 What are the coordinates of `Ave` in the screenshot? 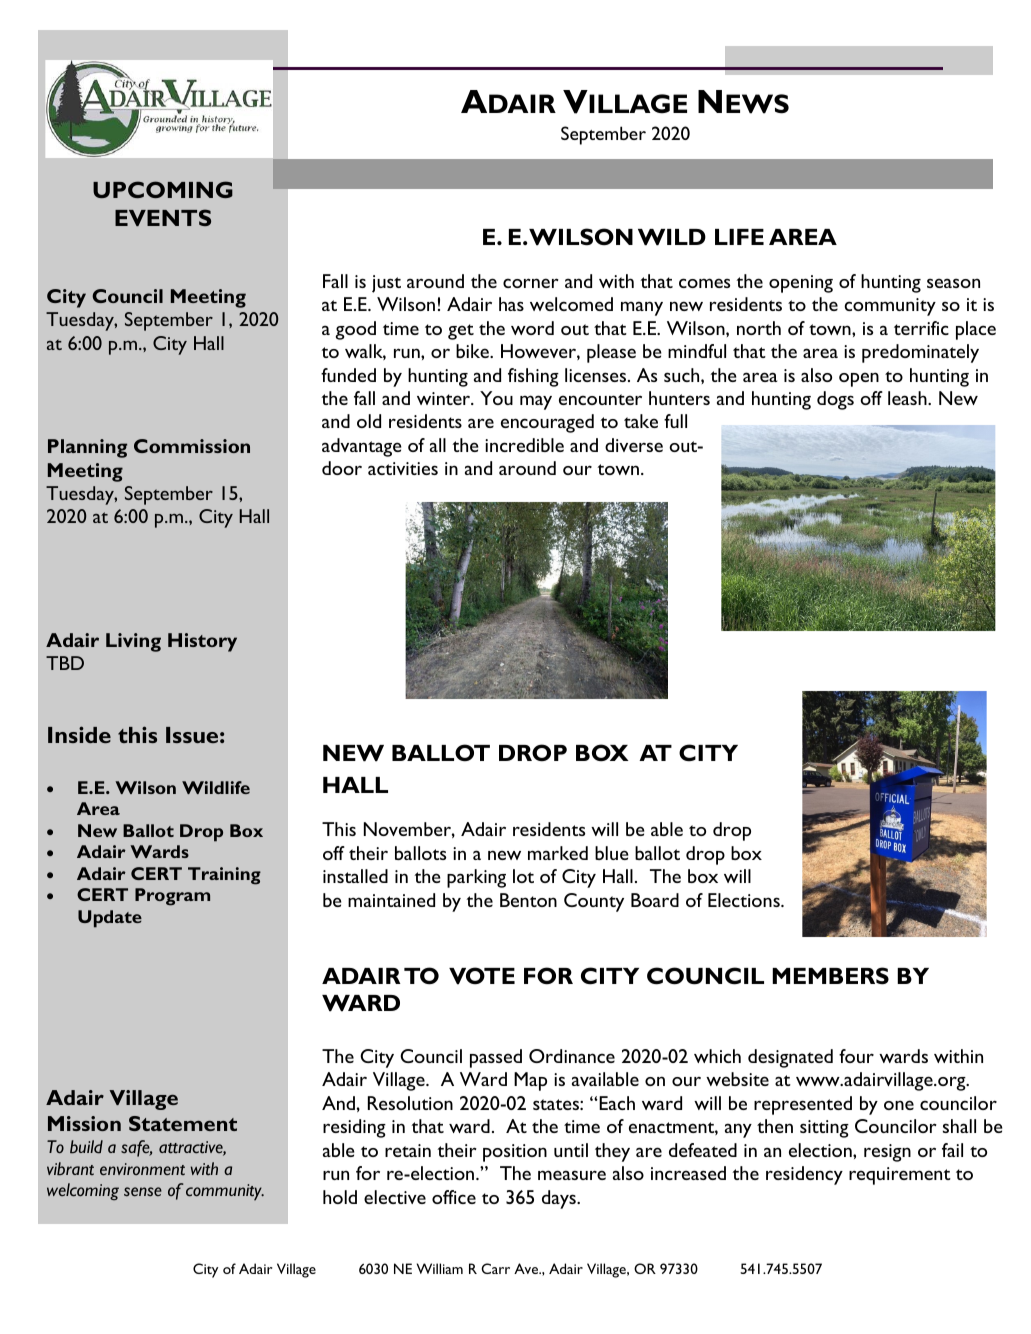 It's located at (527, 1268).
